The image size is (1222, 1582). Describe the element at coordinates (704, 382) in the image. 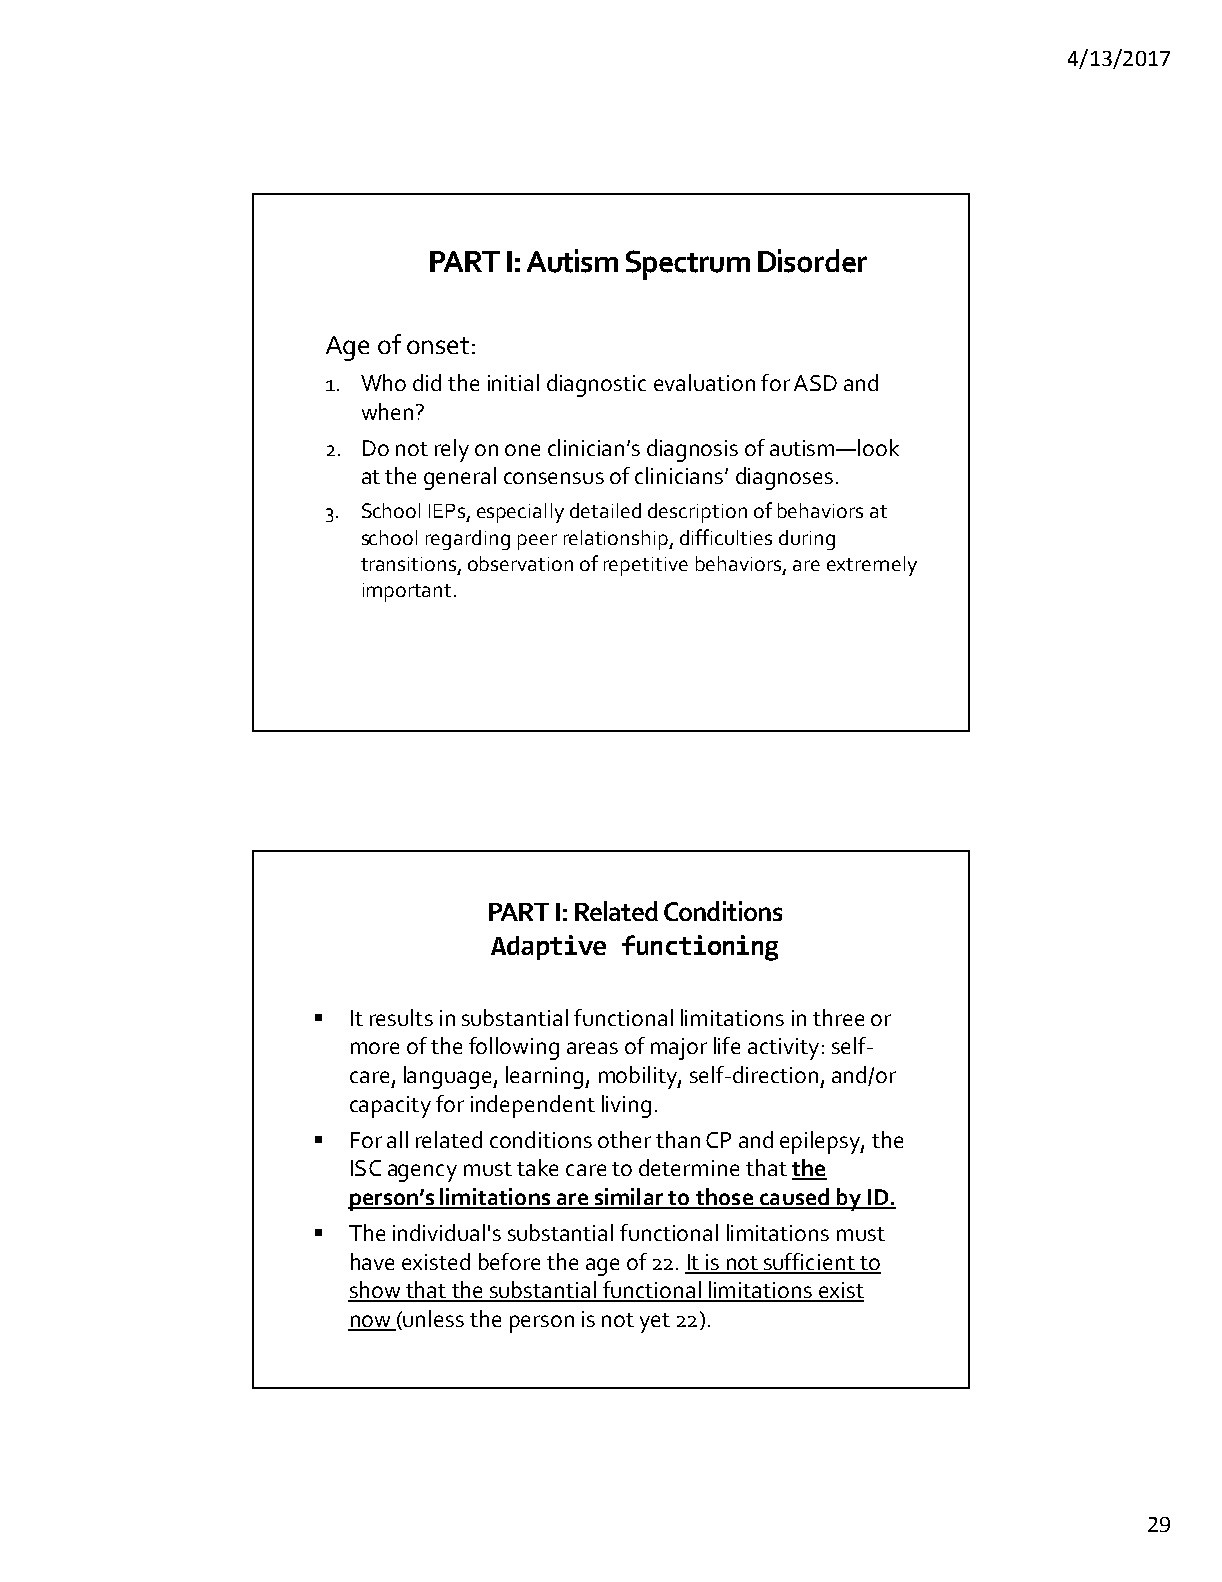

I see `evaluation` at that location.
